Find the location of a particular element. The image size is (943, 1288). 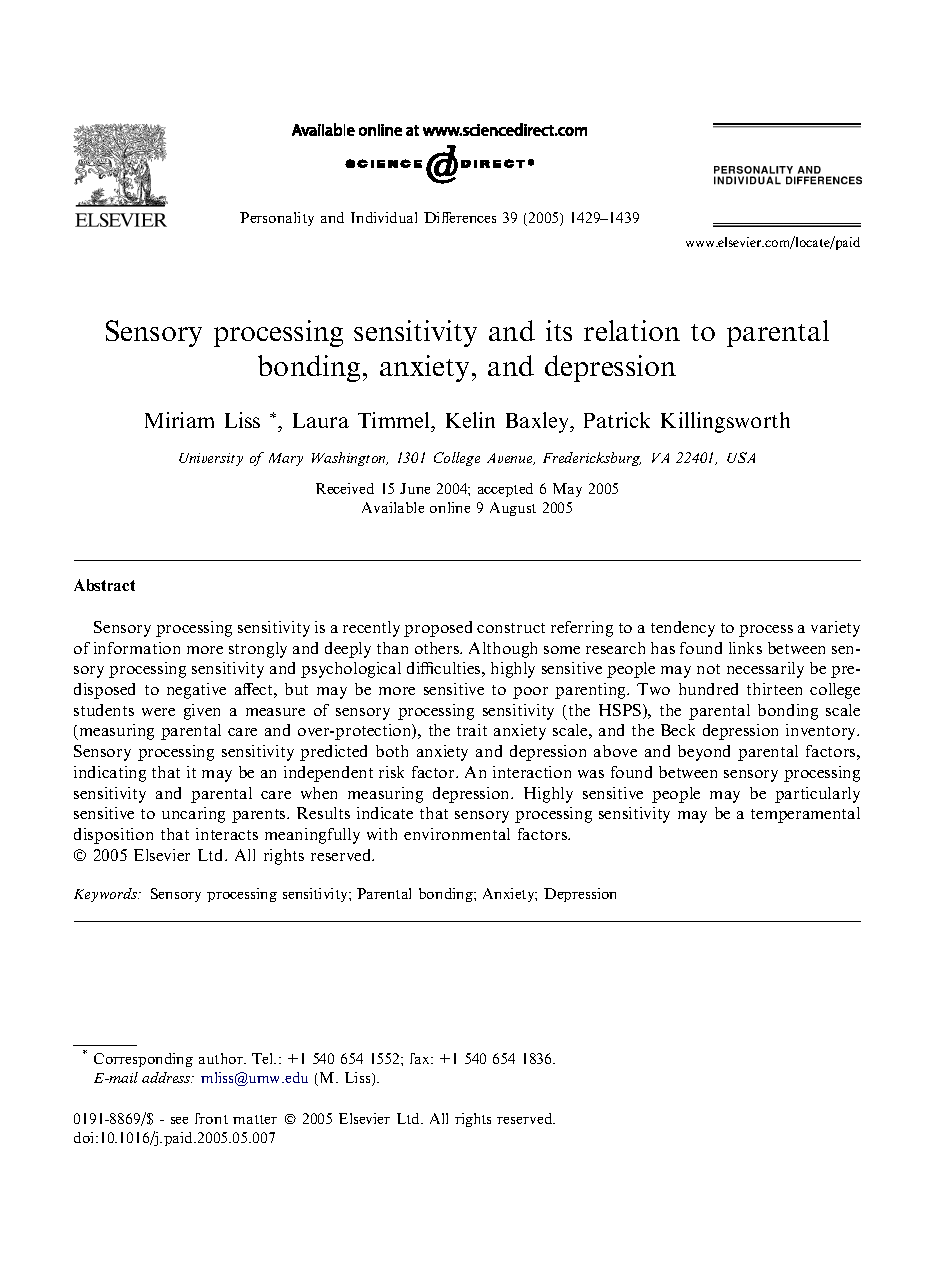

environmental is located at coordinates (457, 834).
